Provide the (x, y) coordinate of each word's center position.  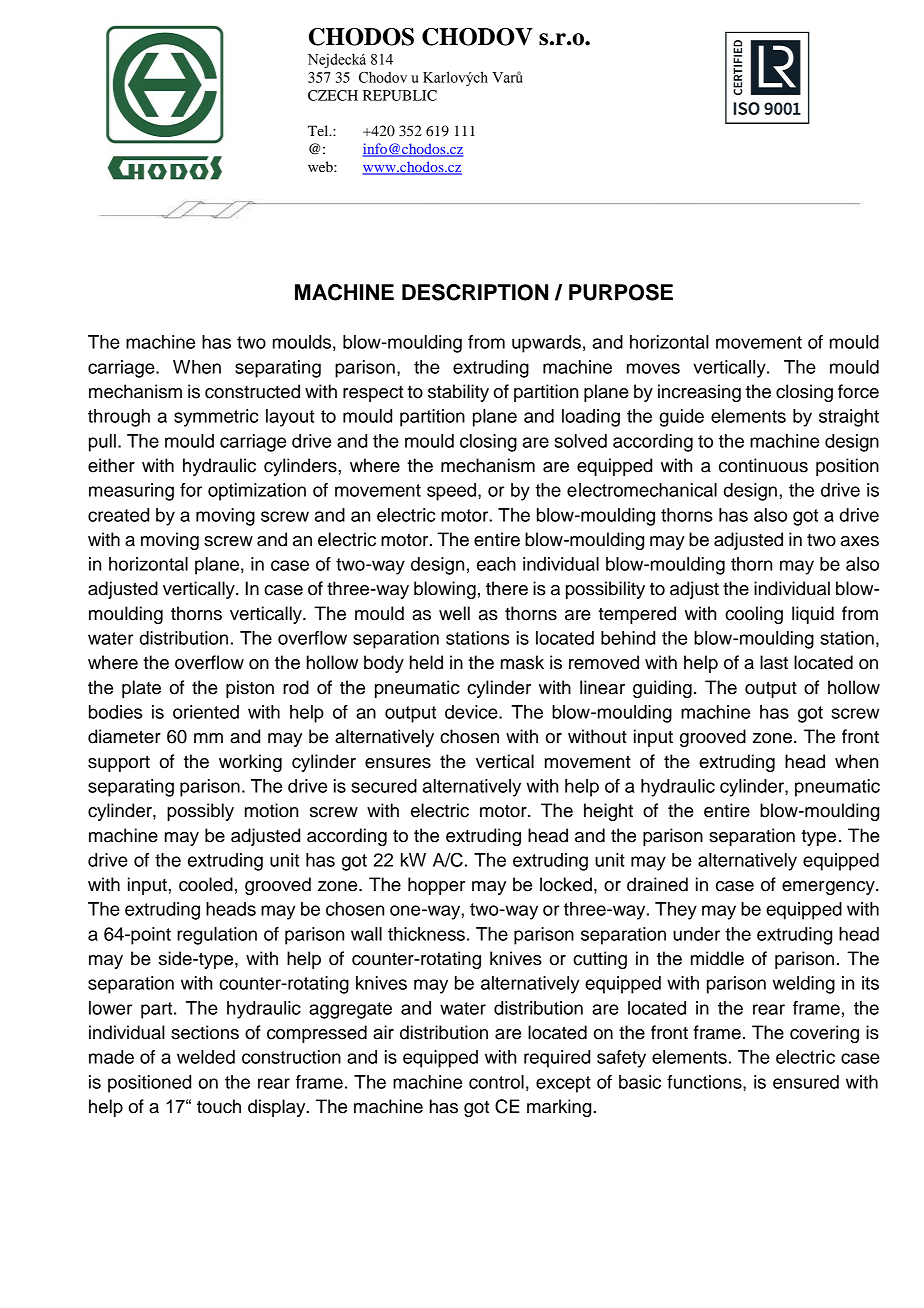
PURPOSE (621, 292)
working (250, 763)
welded (206, 1057)
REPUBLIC (400, 95)
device (472, 712)
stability (458, 393)
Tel (319, 130)
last (774, 662)
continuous (763, 465)
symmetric (216, 418)
